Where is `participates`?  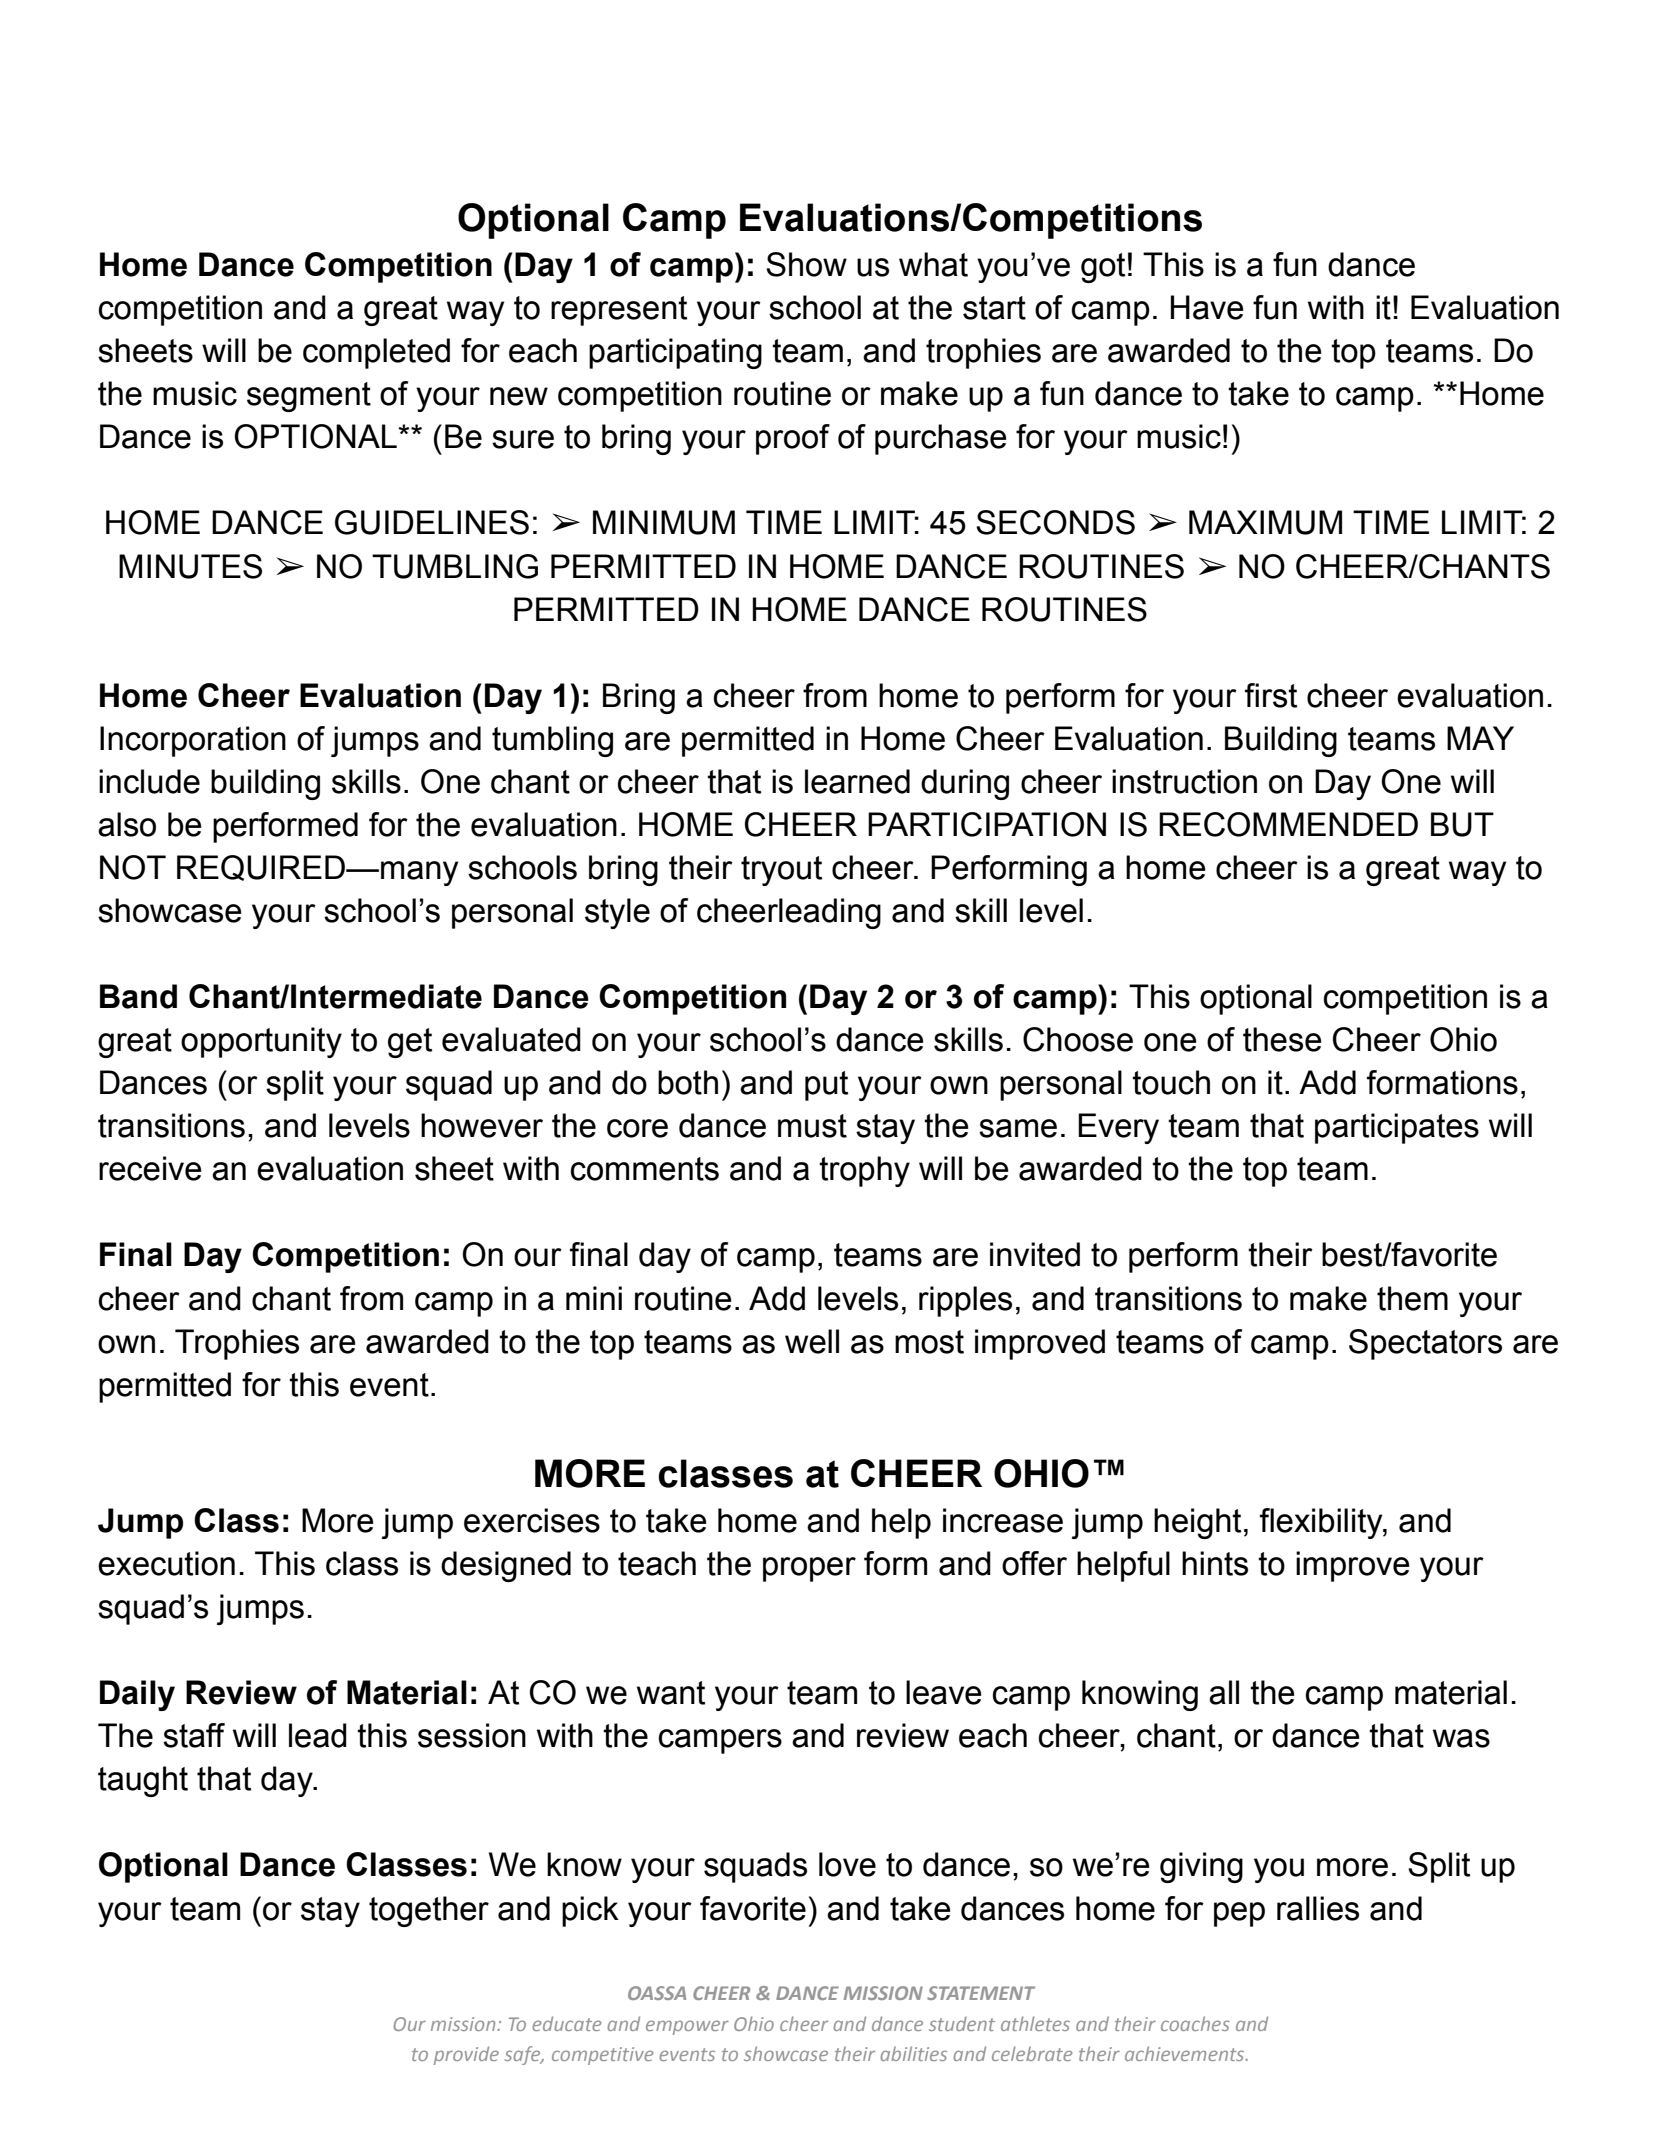 participates is located at coordinates (1397, 1128).
